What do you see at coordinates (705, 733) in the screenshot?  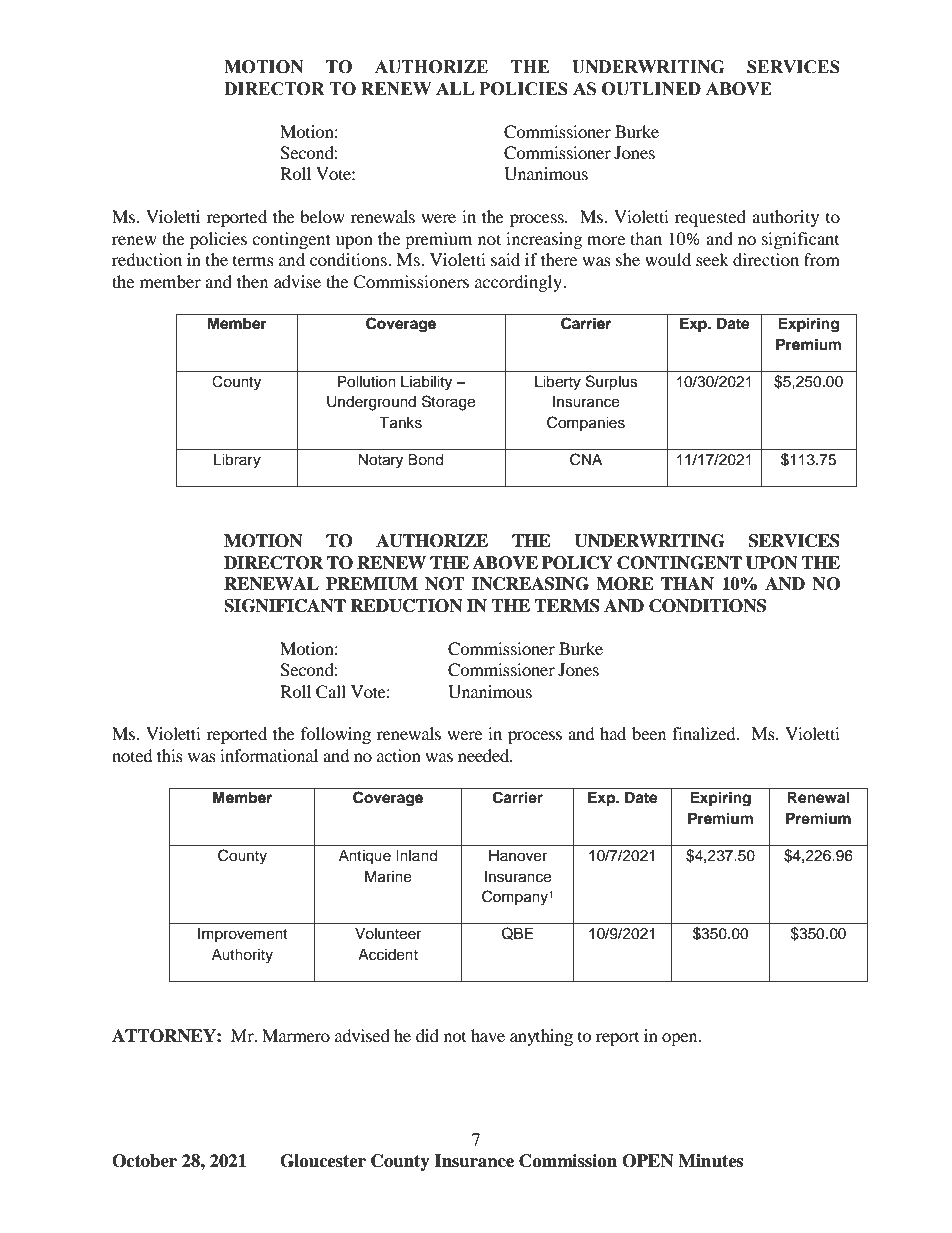 I see `finalized` at bounding box center [705, 733].
